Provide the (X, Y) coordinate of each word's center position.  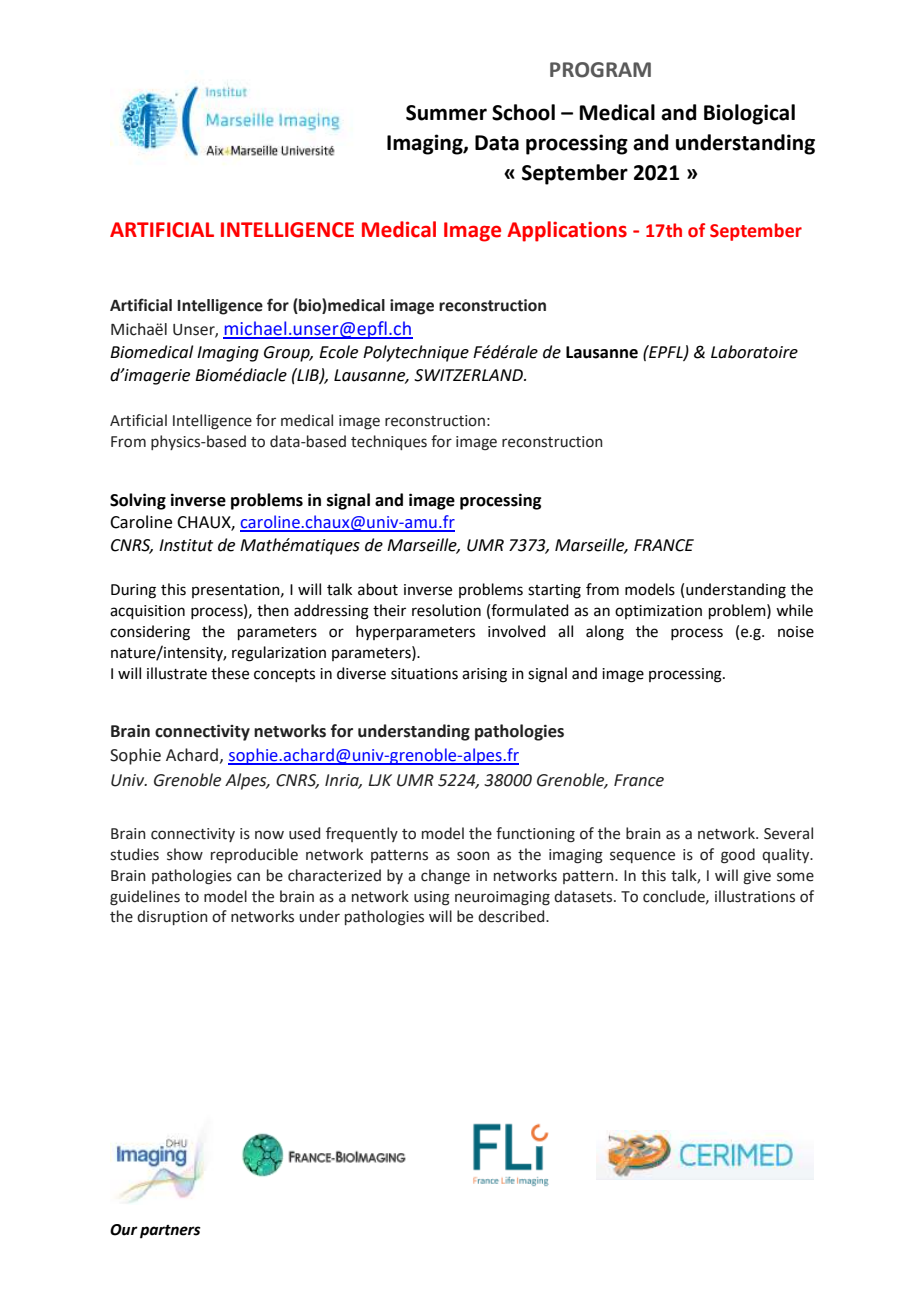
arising (484, 675)
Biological (749, 114)
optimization (658, 612)
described (512, 916)
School (523, 112)
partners (170, 1232)
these (230, 673)
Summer (446, 113)
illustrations (755, 896)
